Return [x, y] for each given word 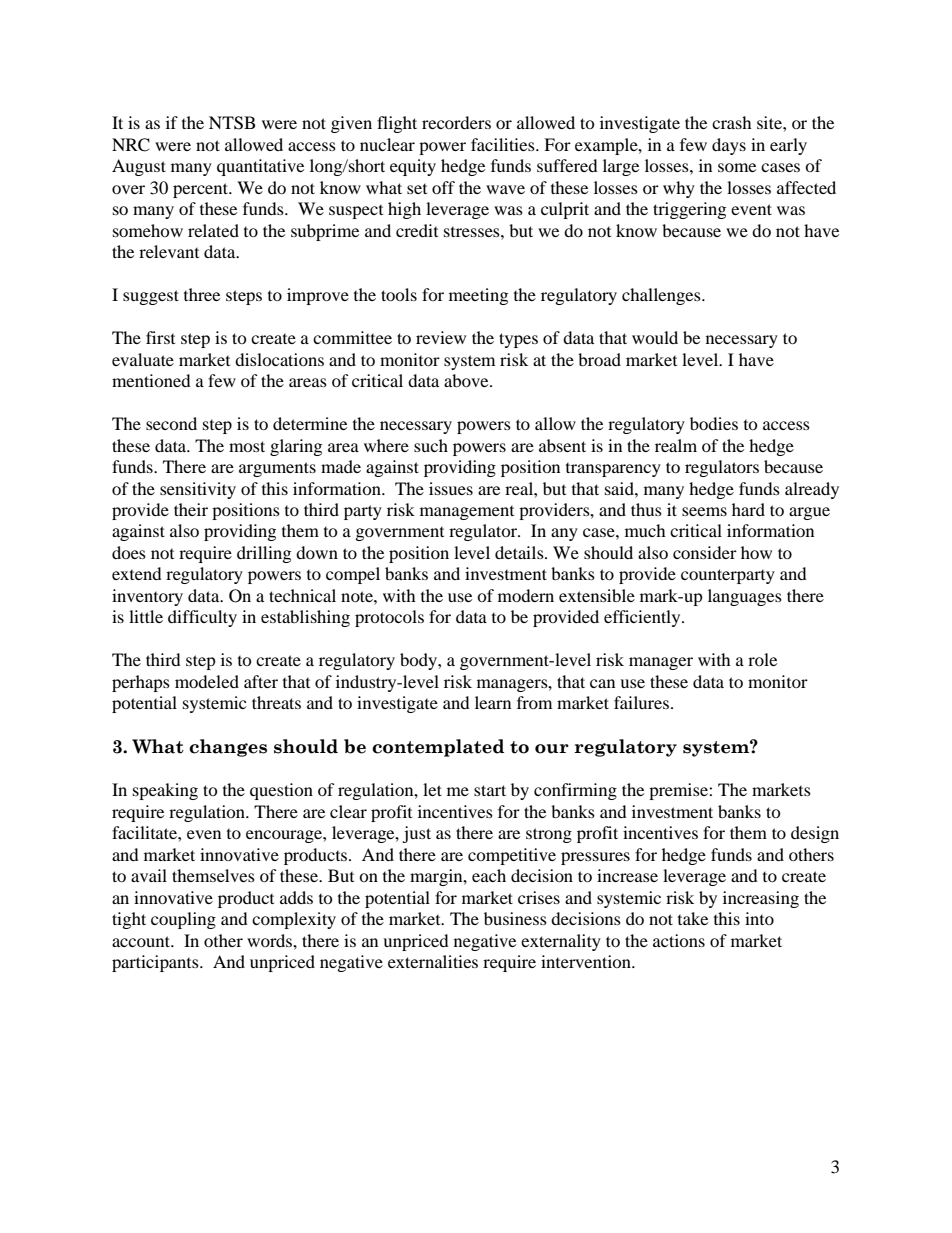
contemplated [438, 748]
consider [705, 552]
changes [228, 748]
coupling [183, 920]
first [160, 337]
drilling [264, 554]
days [729, 146]
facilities [504, 144]
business [515, 918]
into [759, 918]
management [467, 513]
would [655, 337]
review [441, 337]
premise [679, 791]
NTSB [232, 123]
